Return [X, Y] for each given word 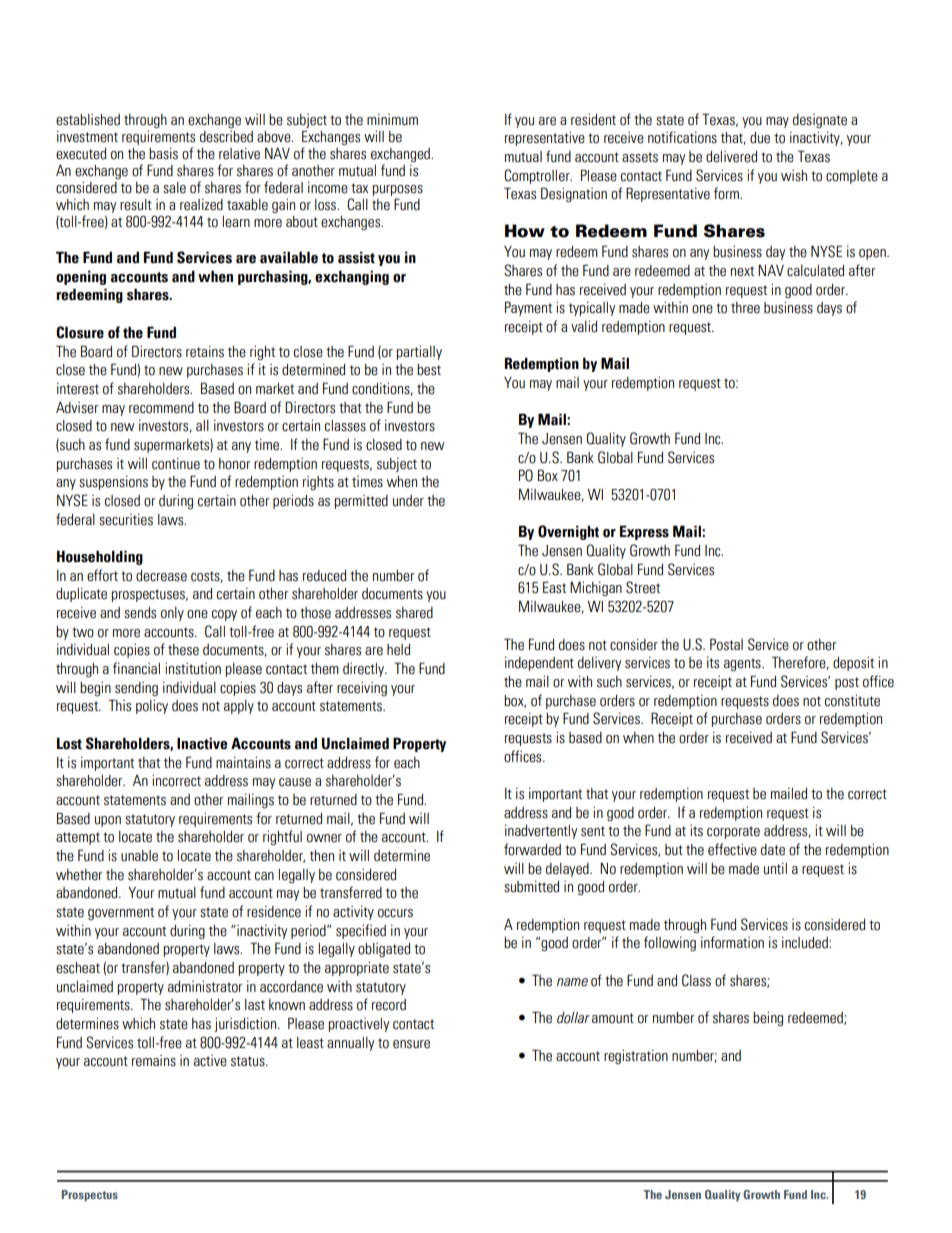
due [760, 138]
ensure [411, 1044]
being [768, 1019]
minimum [392, 120]
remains [154, 1061]
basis [163, 154]
